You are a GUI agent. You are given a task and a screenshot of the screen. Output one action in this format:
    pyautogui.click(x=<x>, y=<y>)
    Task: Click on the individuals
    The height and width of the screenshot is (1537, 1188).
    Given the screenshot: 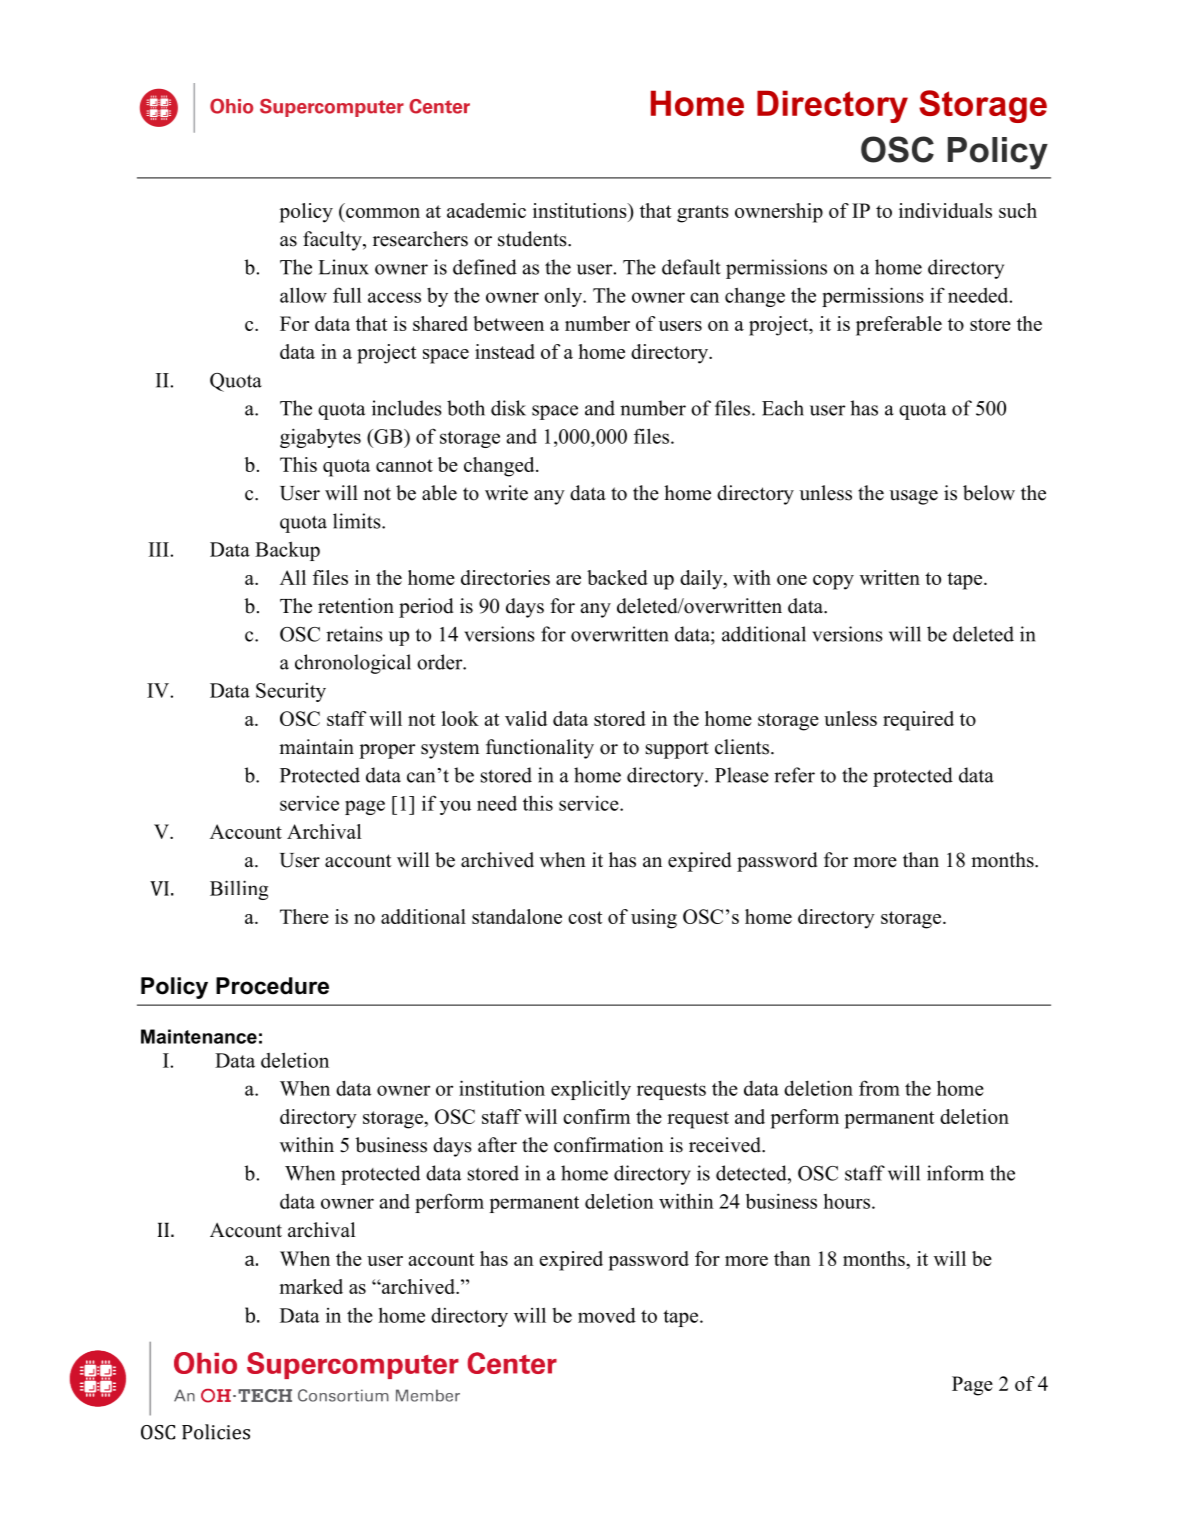 What is the action you would take?
    pyautogui.click(x=945, y=210)
